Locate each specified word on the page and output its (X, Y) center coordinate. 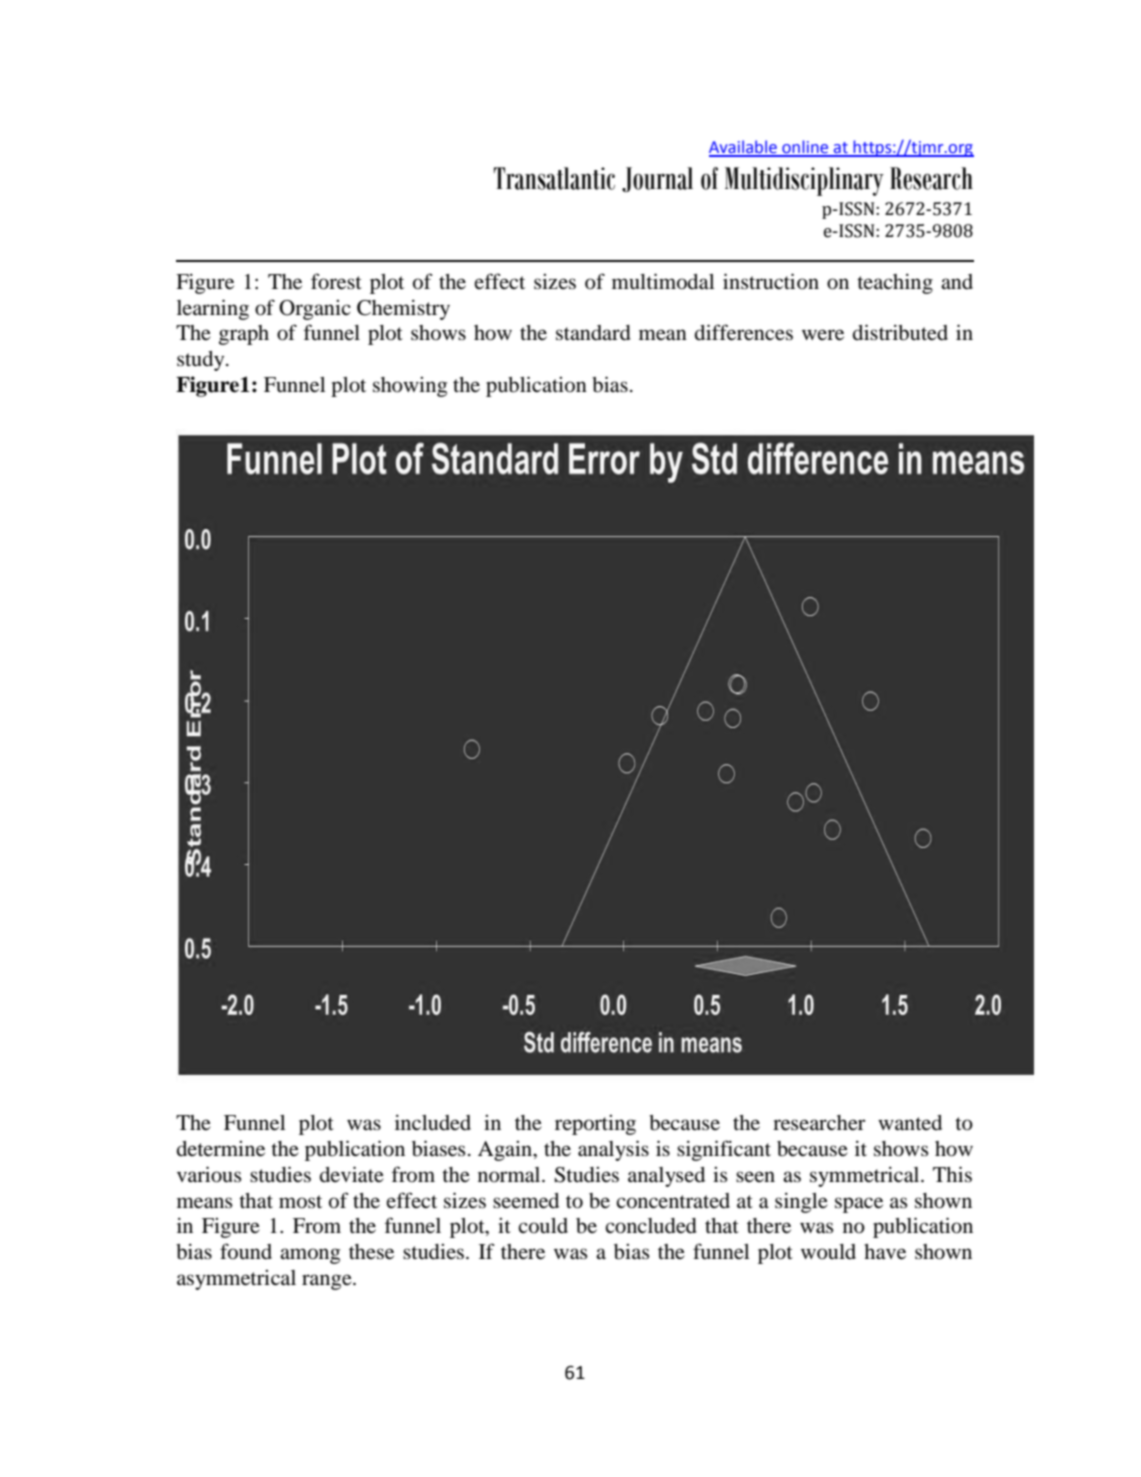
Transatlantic (554, 178)
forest (336, 281)
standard (593, 333)
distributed (900, 332)
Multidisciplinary (804, 181)
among (310, 1256)
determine (221, 1149)
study (202, 361)
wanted (910, 1122)
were (823, 335)
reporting (595, 1125)
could (543, 1226)
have (885, 1252)
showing (410, 387)
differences (744, 332)
